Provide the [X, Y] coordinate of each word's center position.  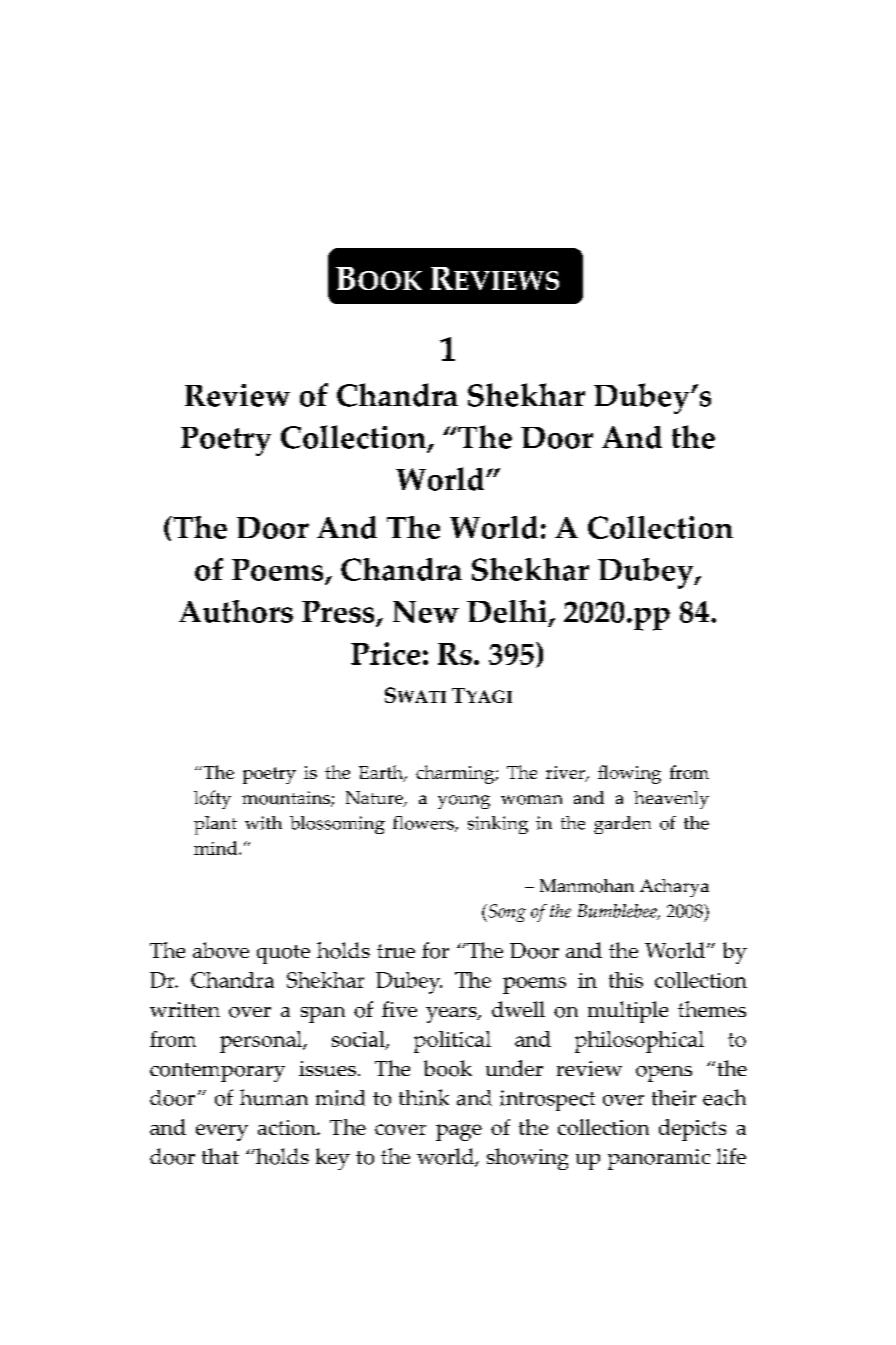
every [222, 1132]
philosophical [639, 1042]
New [426, 612]
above [221, 950]
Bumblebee [618, 912]
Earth [382, 773]
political [452, 1042]
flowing [629, 774]
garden [622, 825]
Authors [236, 611]
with [263, 823]
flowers [424, 824]
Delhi [507, 611]
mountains [287, 799]
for [435, 950]
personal [262, 1042]
